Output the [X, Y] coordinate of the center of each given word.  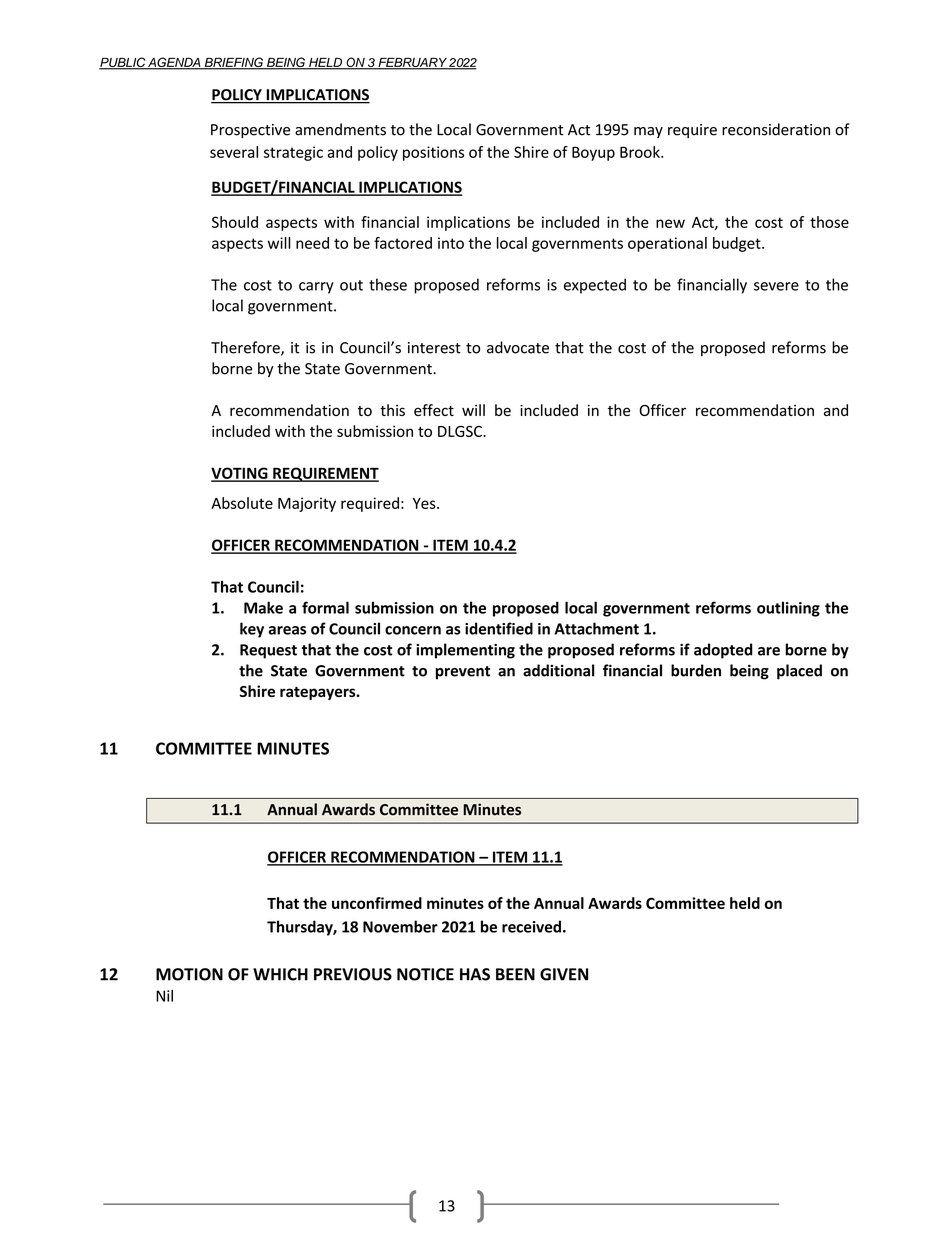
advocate [518, 347]
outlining [788, 609]
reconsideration [776, 129]
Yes [425, 503]
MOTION [189, 974]
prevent [463, 673]
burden [696, 670]
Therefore [246, 348]
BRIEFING [233, 63]
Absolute [242, 503]
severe [776, 286]
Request [268, 651]
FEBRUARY [412, 64]
